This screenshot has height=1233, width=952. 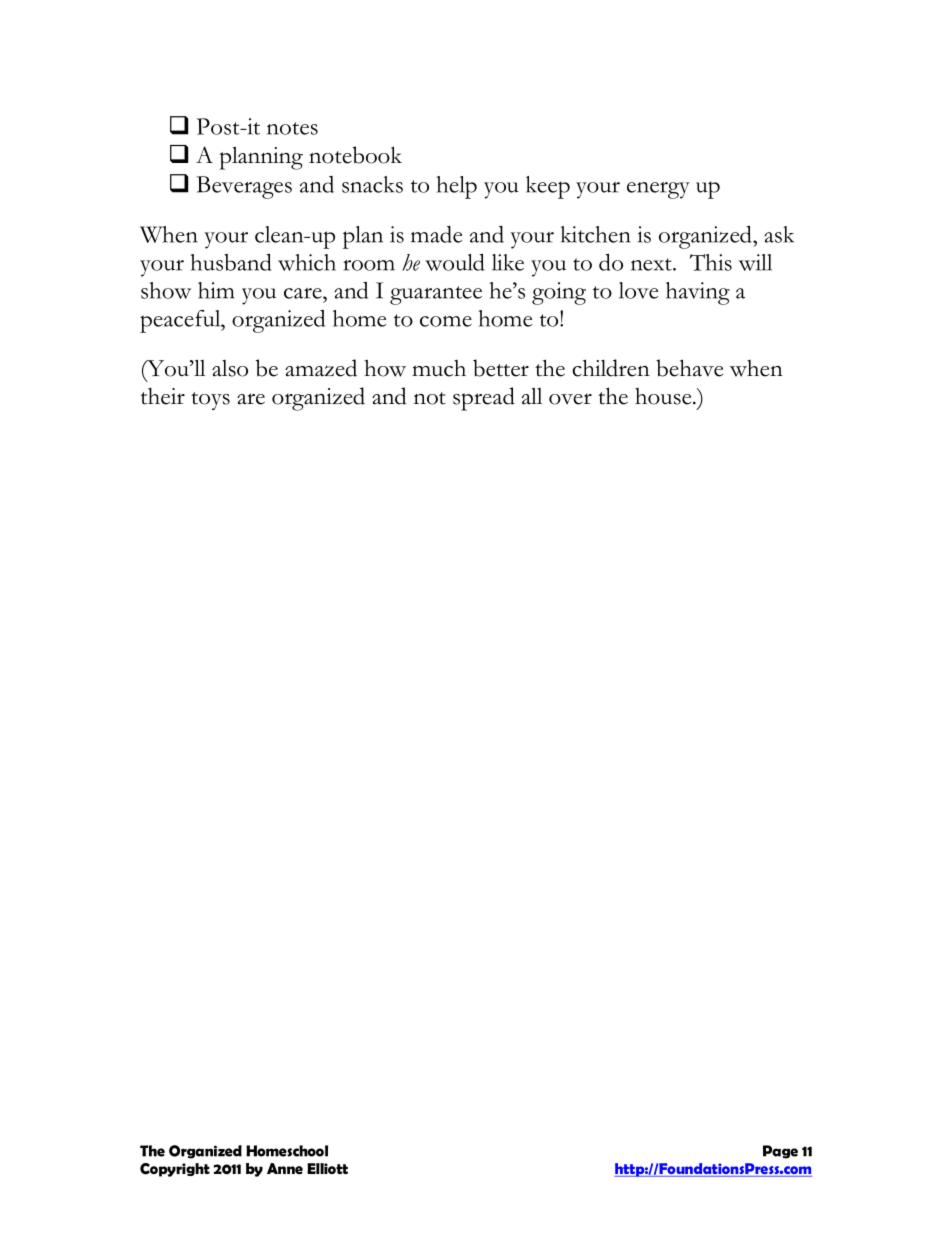 What do you see at coordinates (570, 399) in the screenshot?
I see `over` at bounding box center [570, 399].
